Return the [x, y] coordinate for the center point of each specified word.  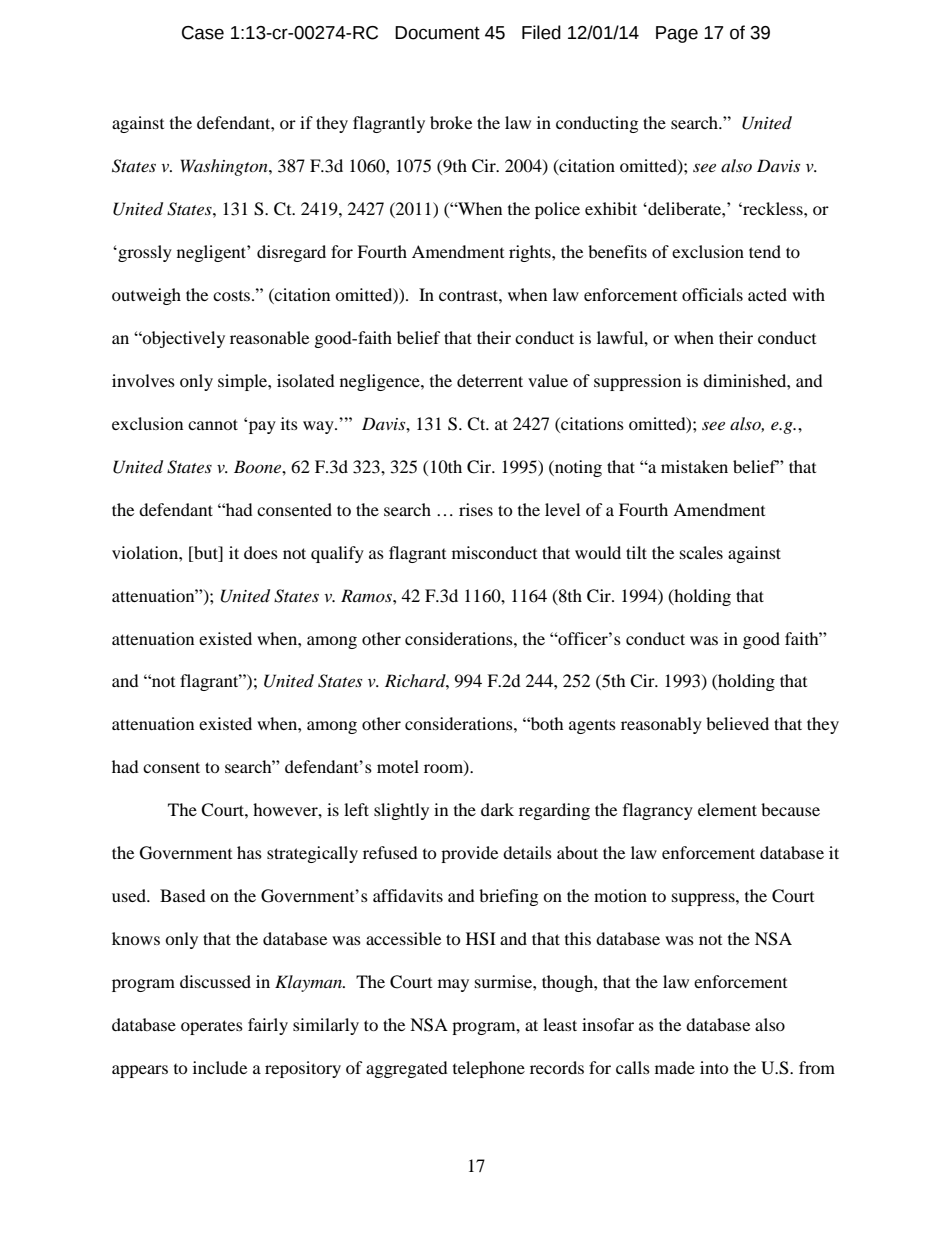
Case [203, 33]
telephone [489, 1069]
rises [476, 509]
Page [677, 34]
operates [212, 1027]
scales [701, 552]
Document [437, 33]
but [206, 552]
